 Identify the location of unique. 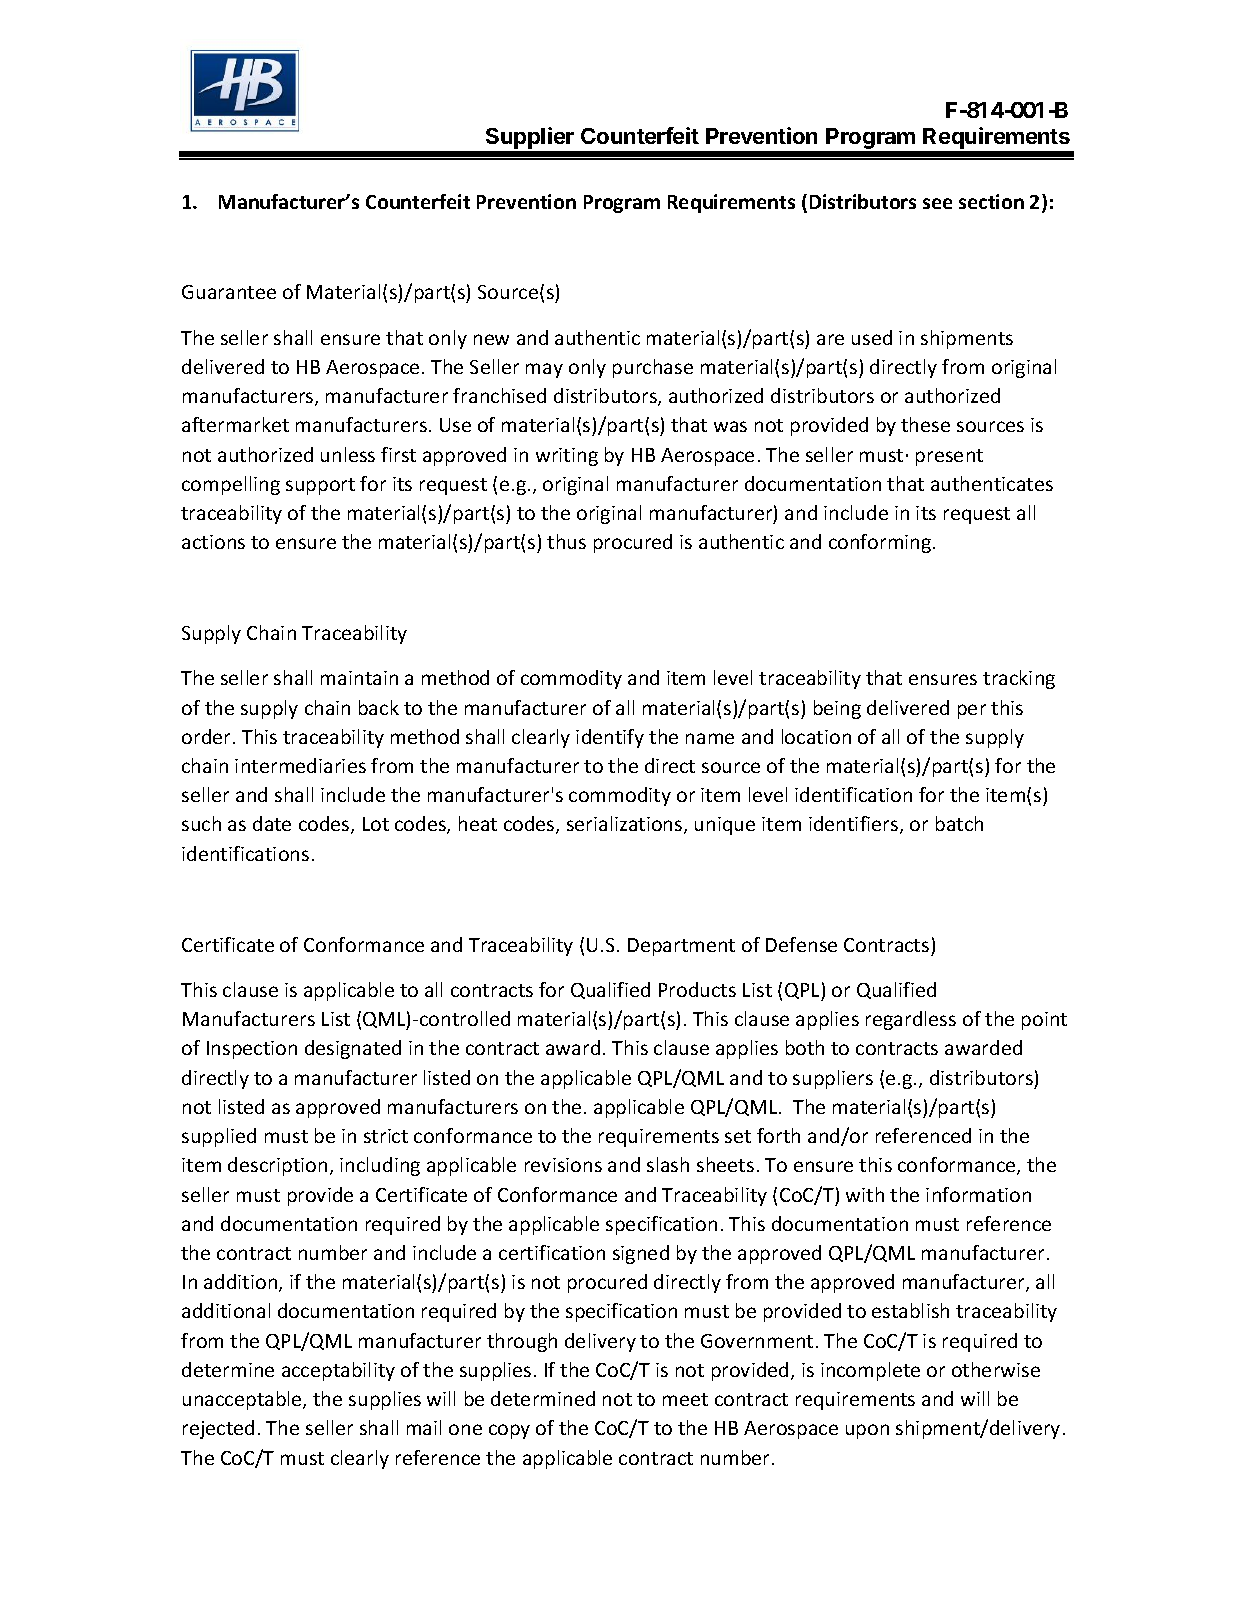
(725, 826).
